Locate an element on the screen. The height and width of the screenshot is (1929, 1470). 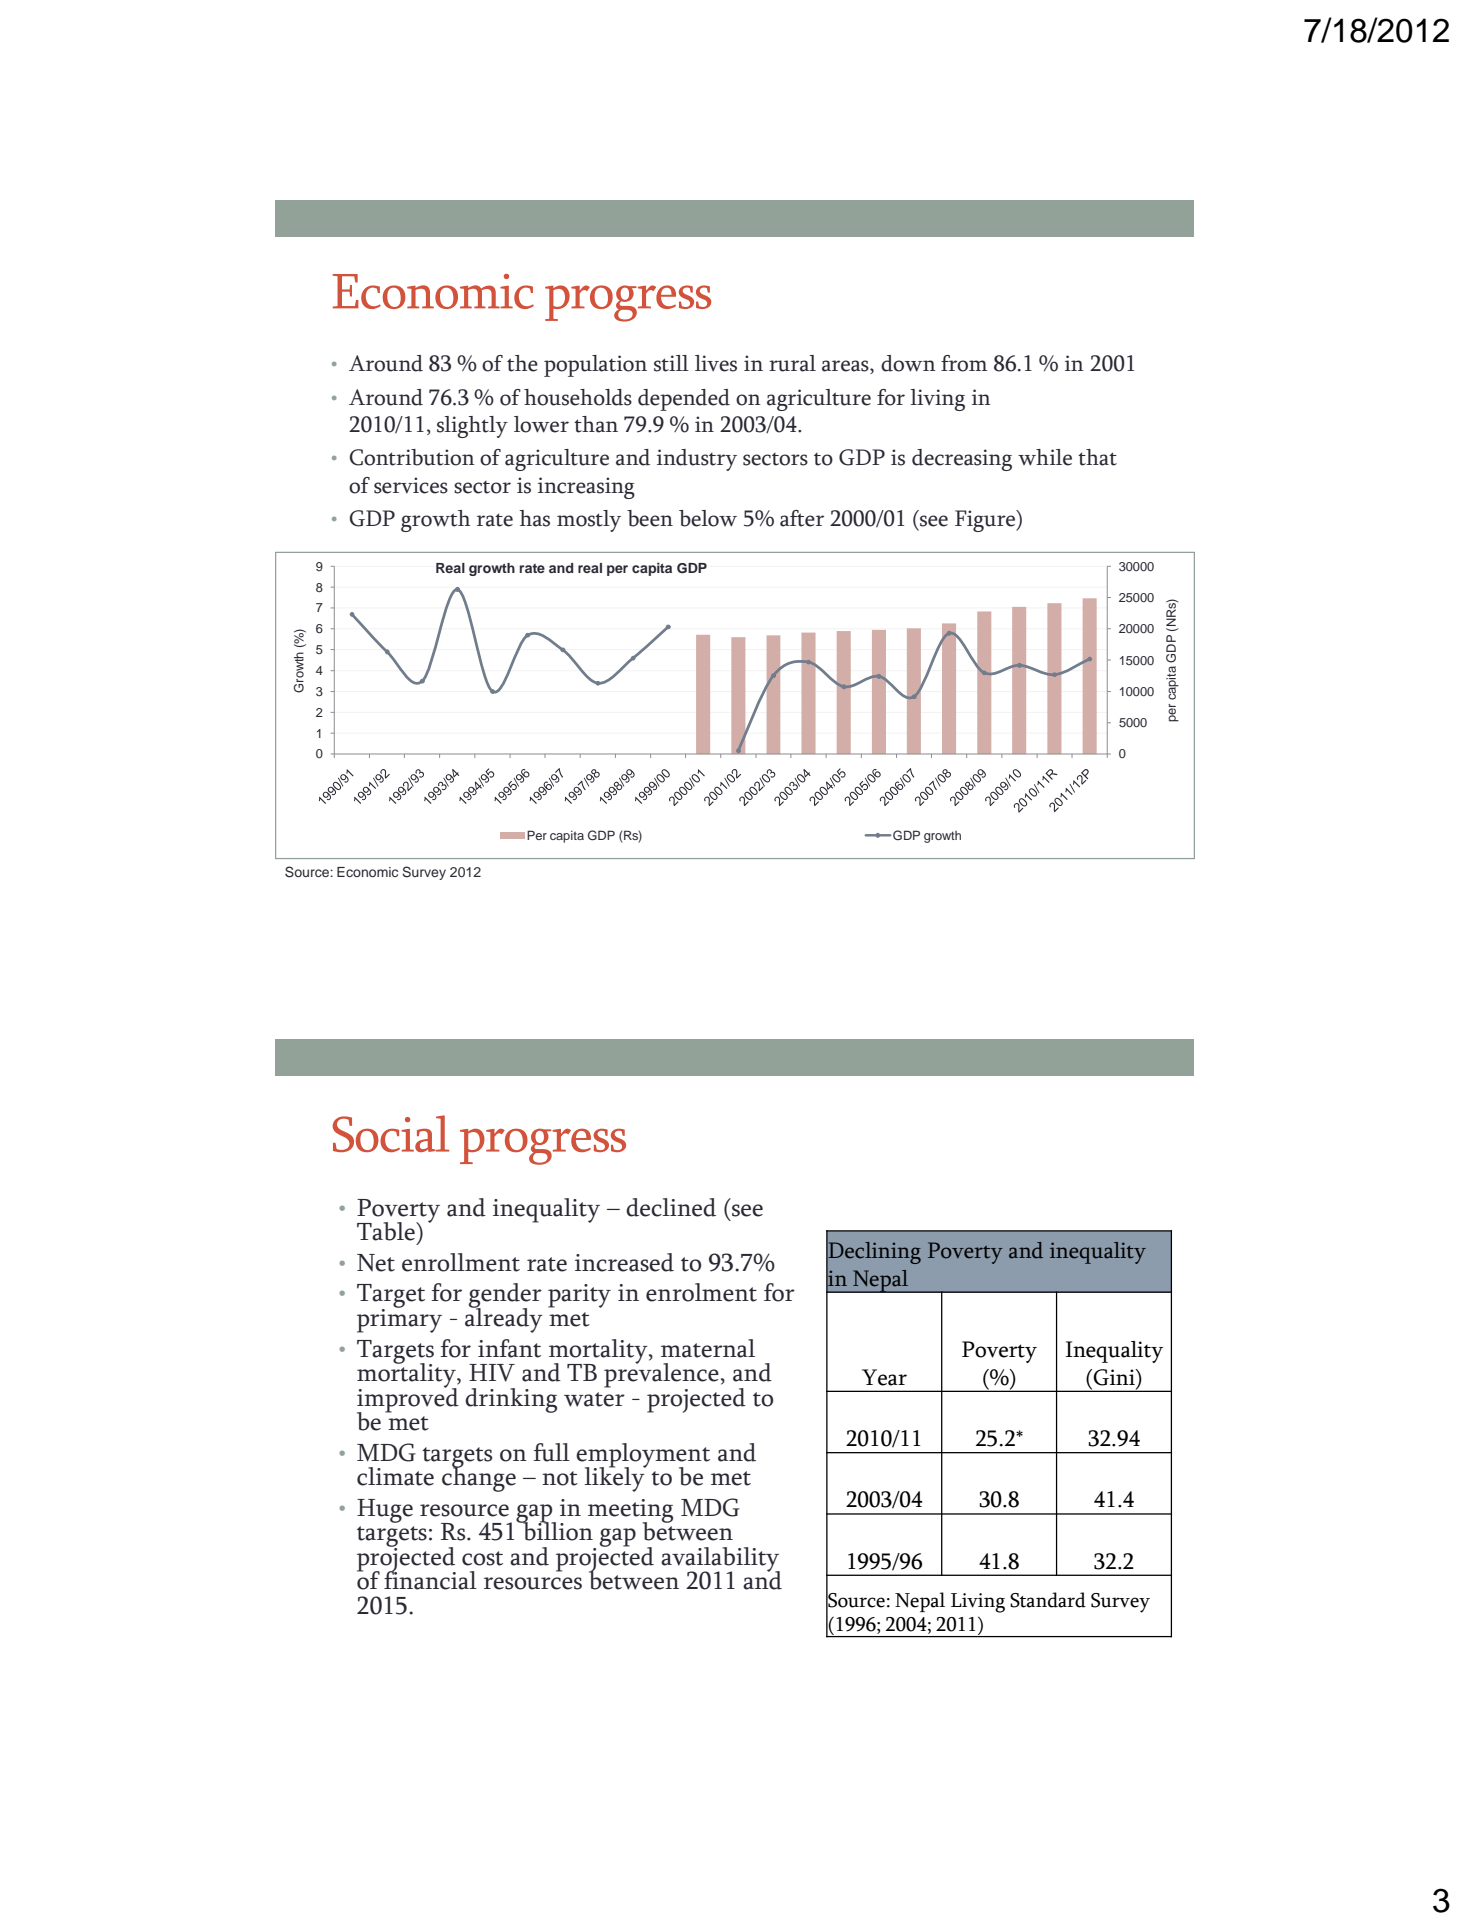
maternal is located at coordinates (708, 1348).
